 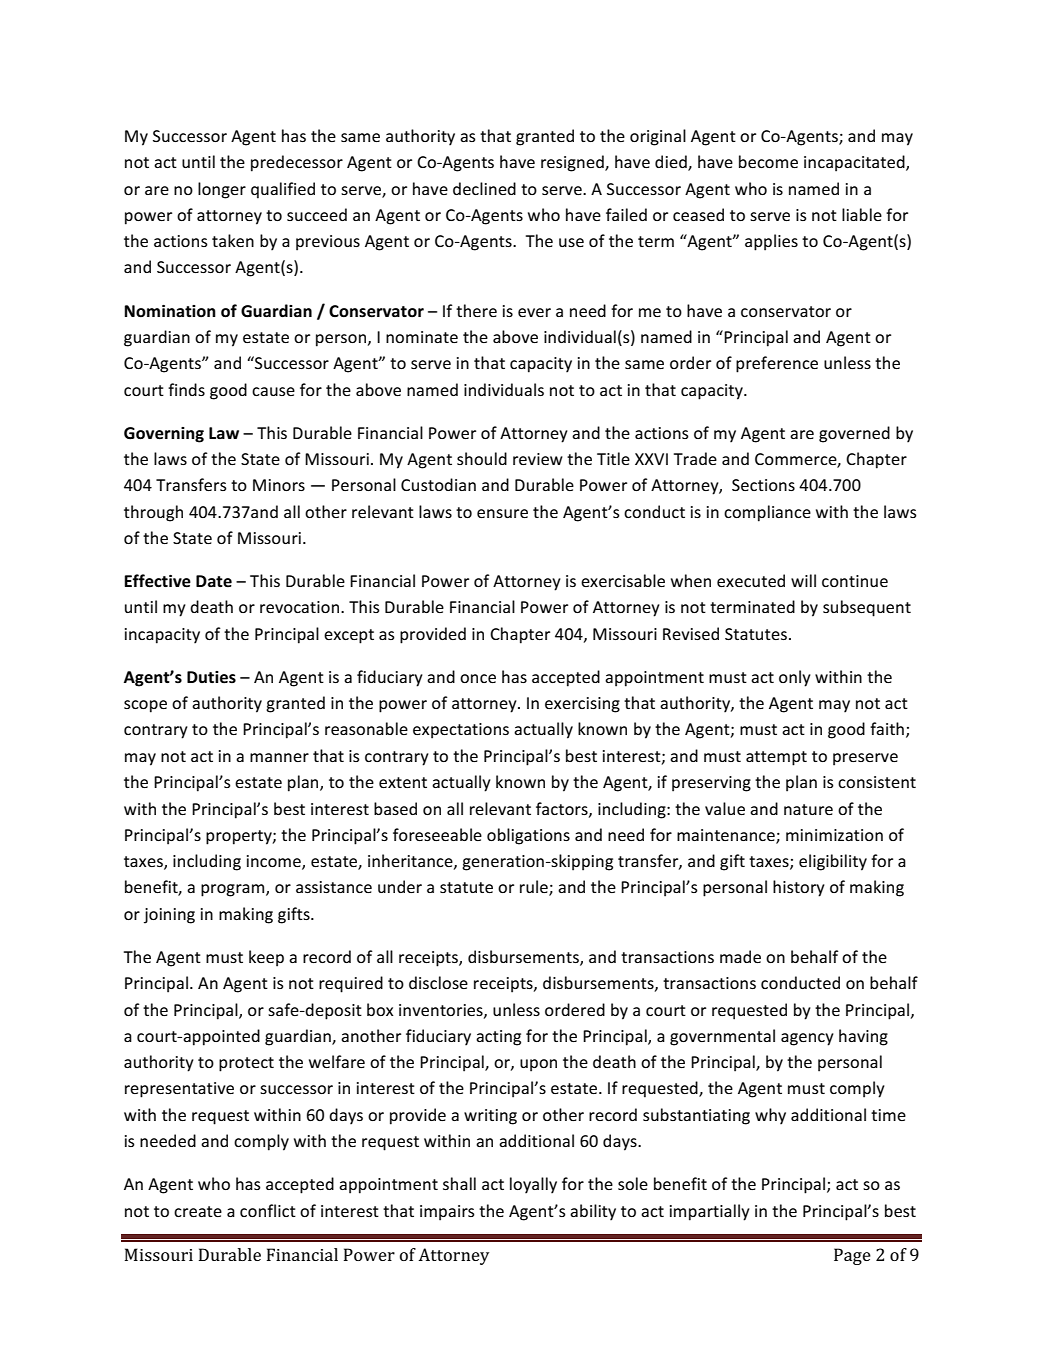 I want to click on preference, so click(x=777, y=364).
